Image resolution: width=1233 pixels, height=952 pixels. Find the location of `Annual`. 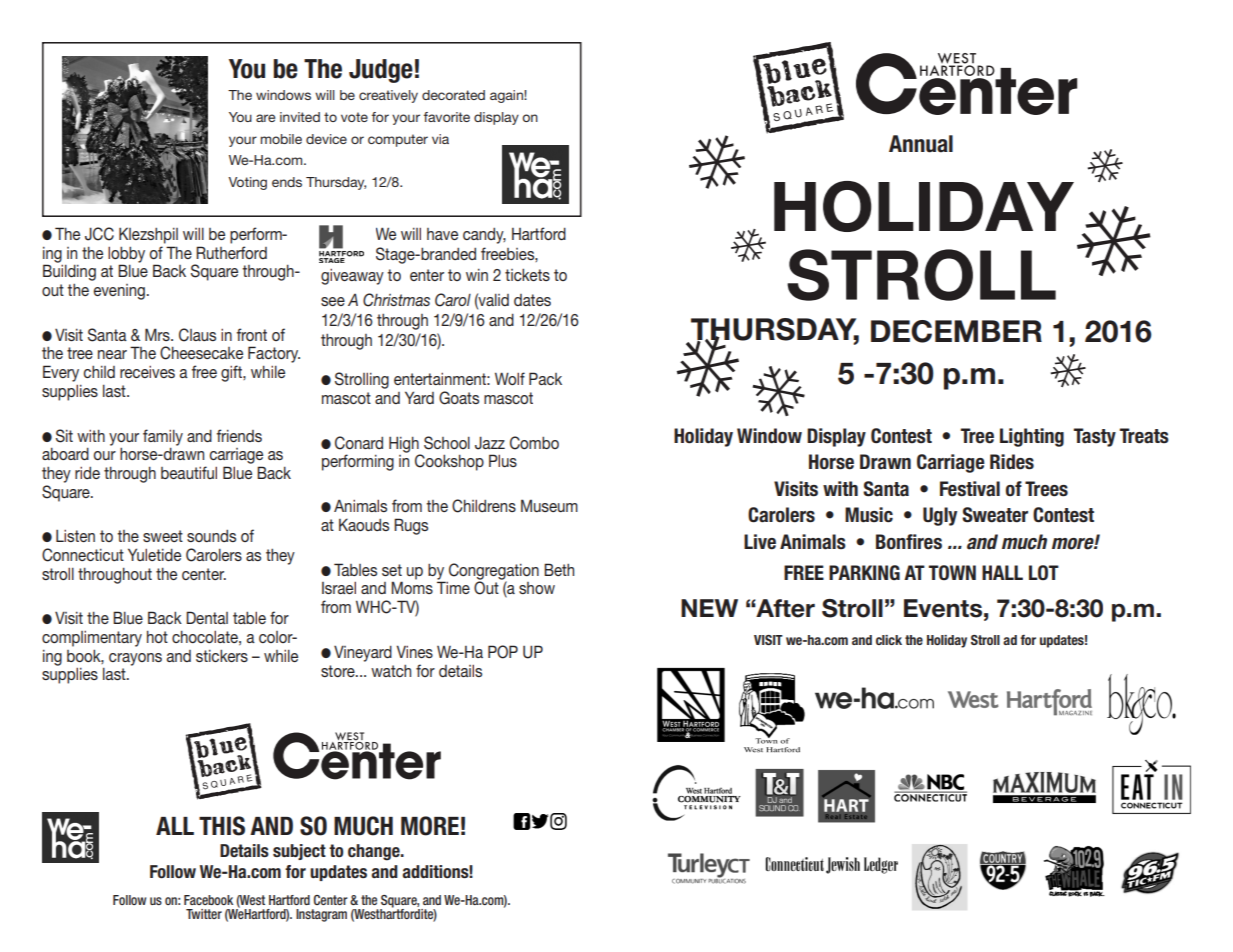

Annual is located at coordinates (921, 144).
